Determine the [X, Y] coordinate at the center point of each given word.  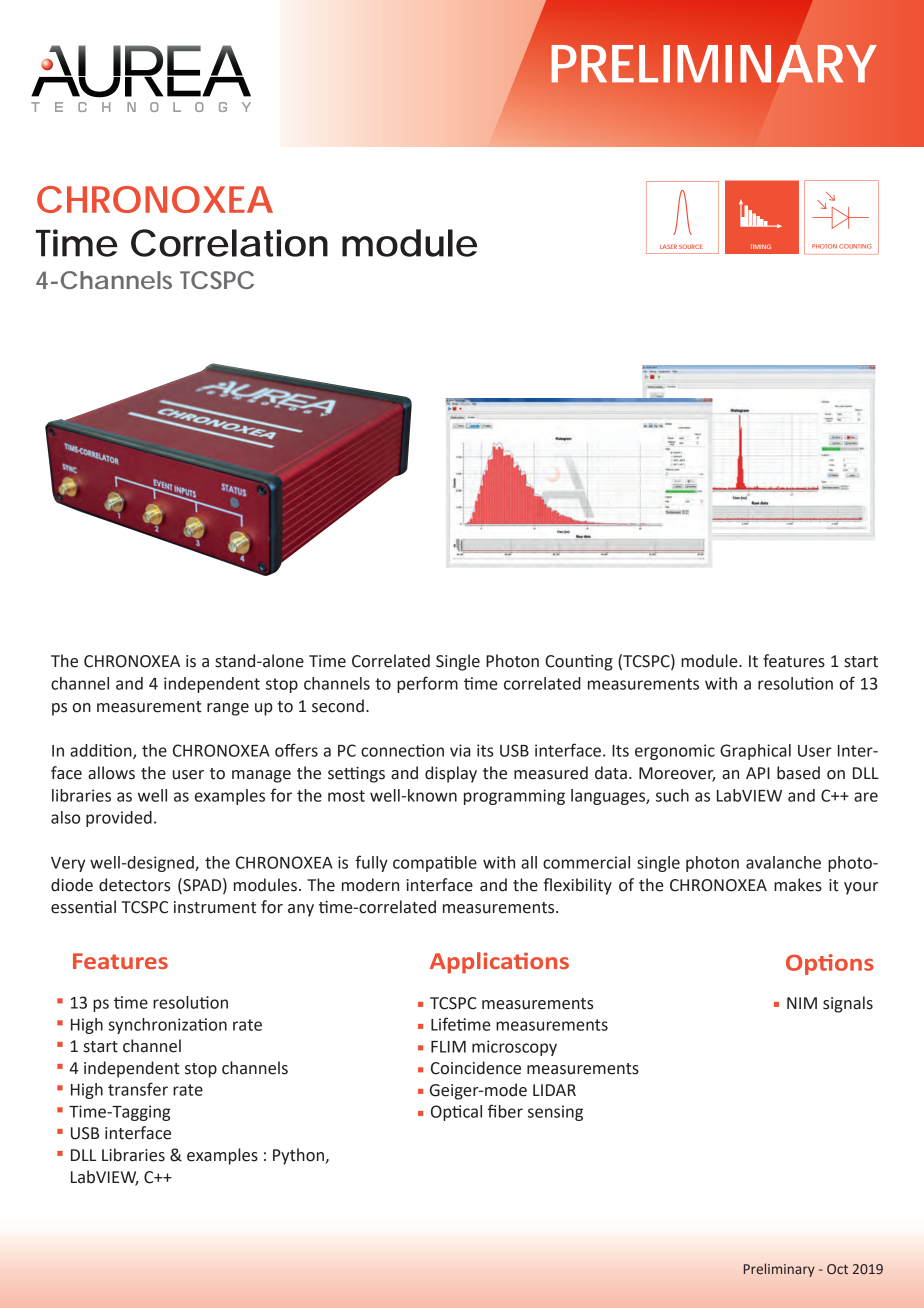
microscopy [514, 1048]
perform [427, 684]
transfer [138, 1089]
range [228, 709]
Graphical [755, 752]
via [460, 750]
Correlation [229, 243]
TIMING [761, 246]
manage [261, 776]
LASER [668, 246]
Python [299, 1156]
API [758, 773]
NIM [802, 1003]
